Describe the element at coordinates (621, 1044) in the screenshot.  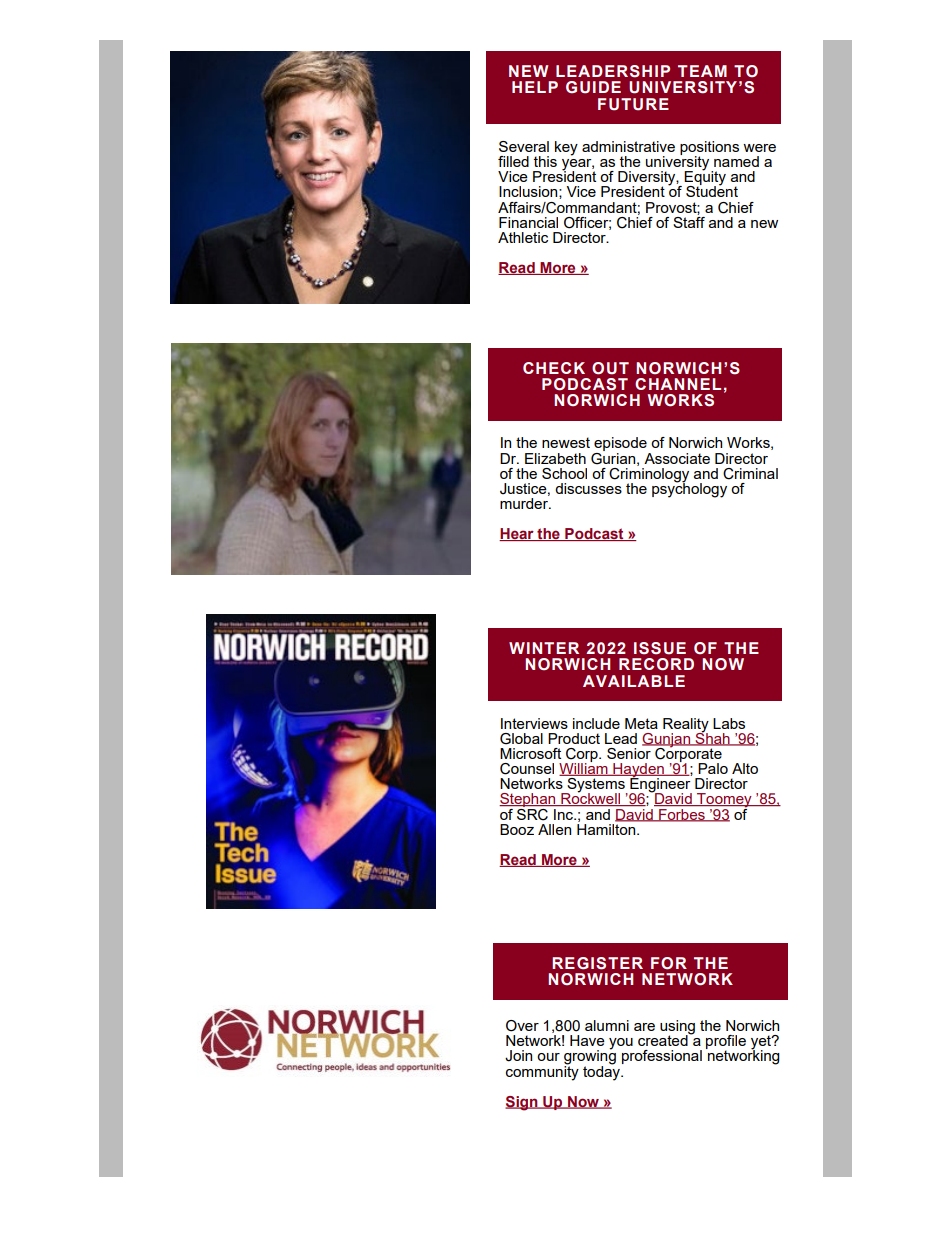
I see `you` at that location.
